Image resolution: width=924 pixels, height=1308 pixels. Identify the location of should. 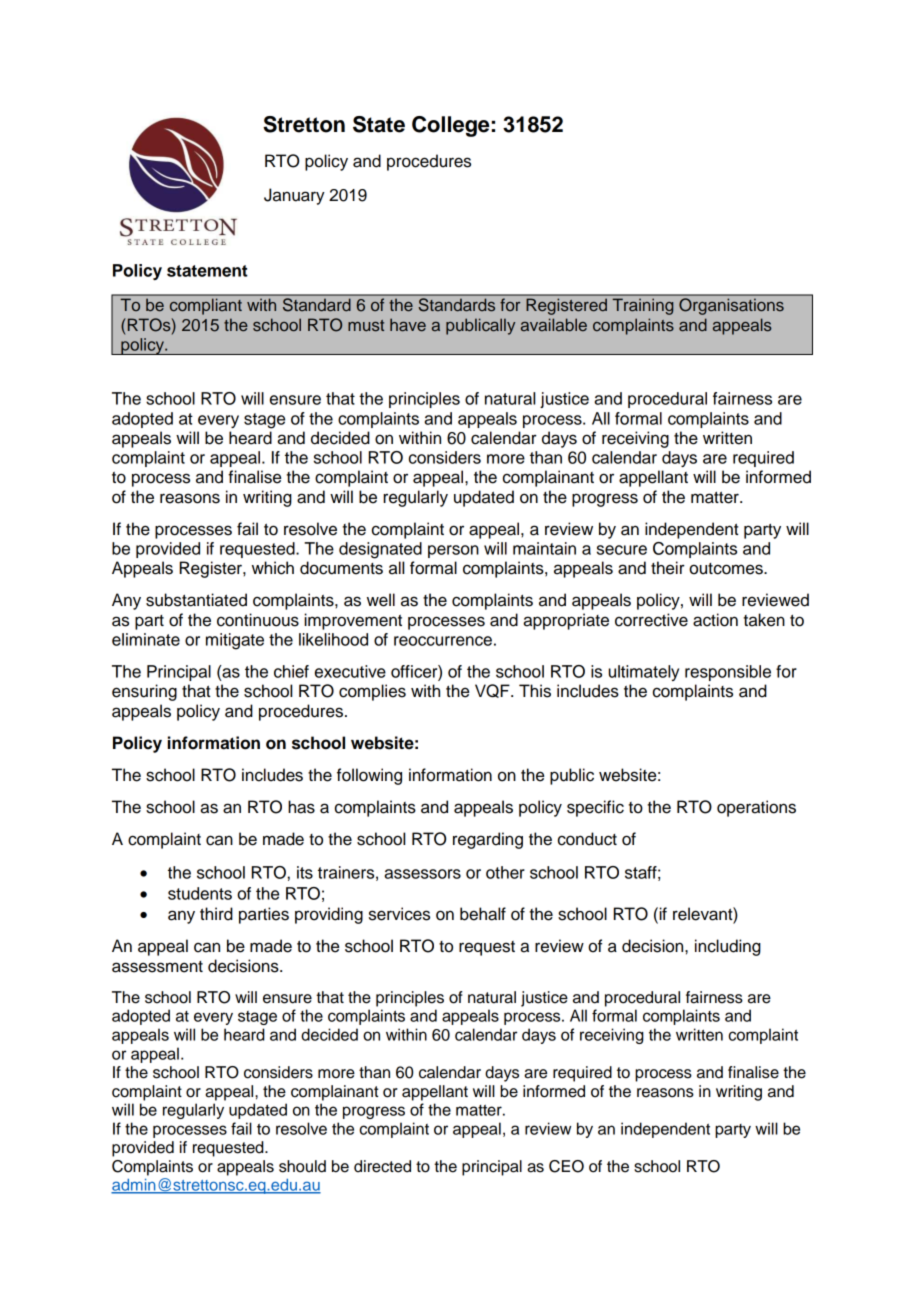
(302, 1166).
